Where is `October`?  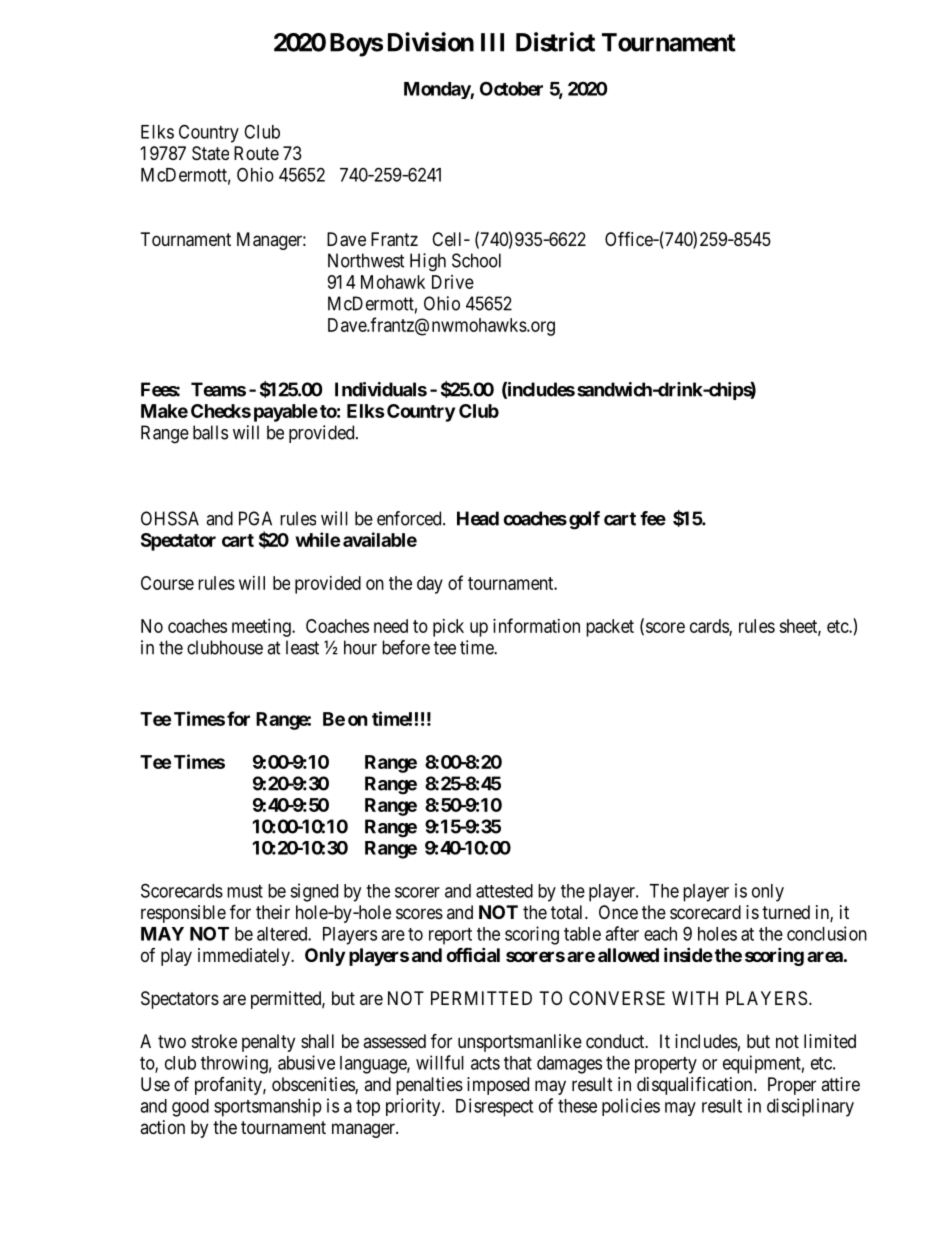
October is located at coordinates (511, 88).
